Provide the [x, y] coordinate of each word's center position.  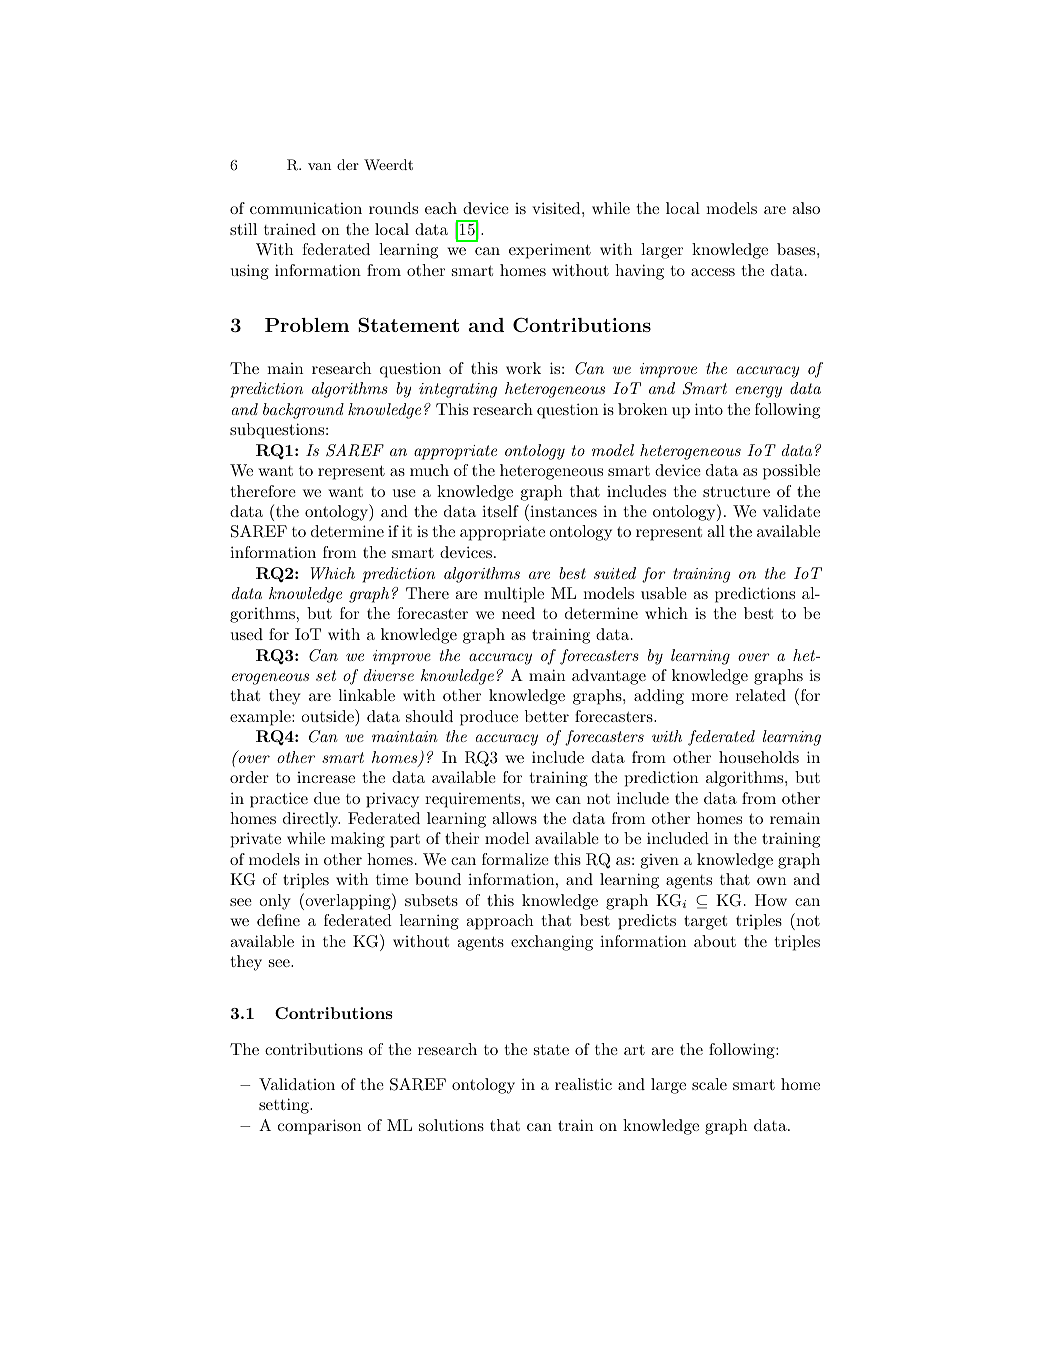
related [761, 695]
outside [328, 715]
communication [306, 208]
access [713, 272]
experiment [550, 251]
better [547, 716]
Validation [297, 1084]
